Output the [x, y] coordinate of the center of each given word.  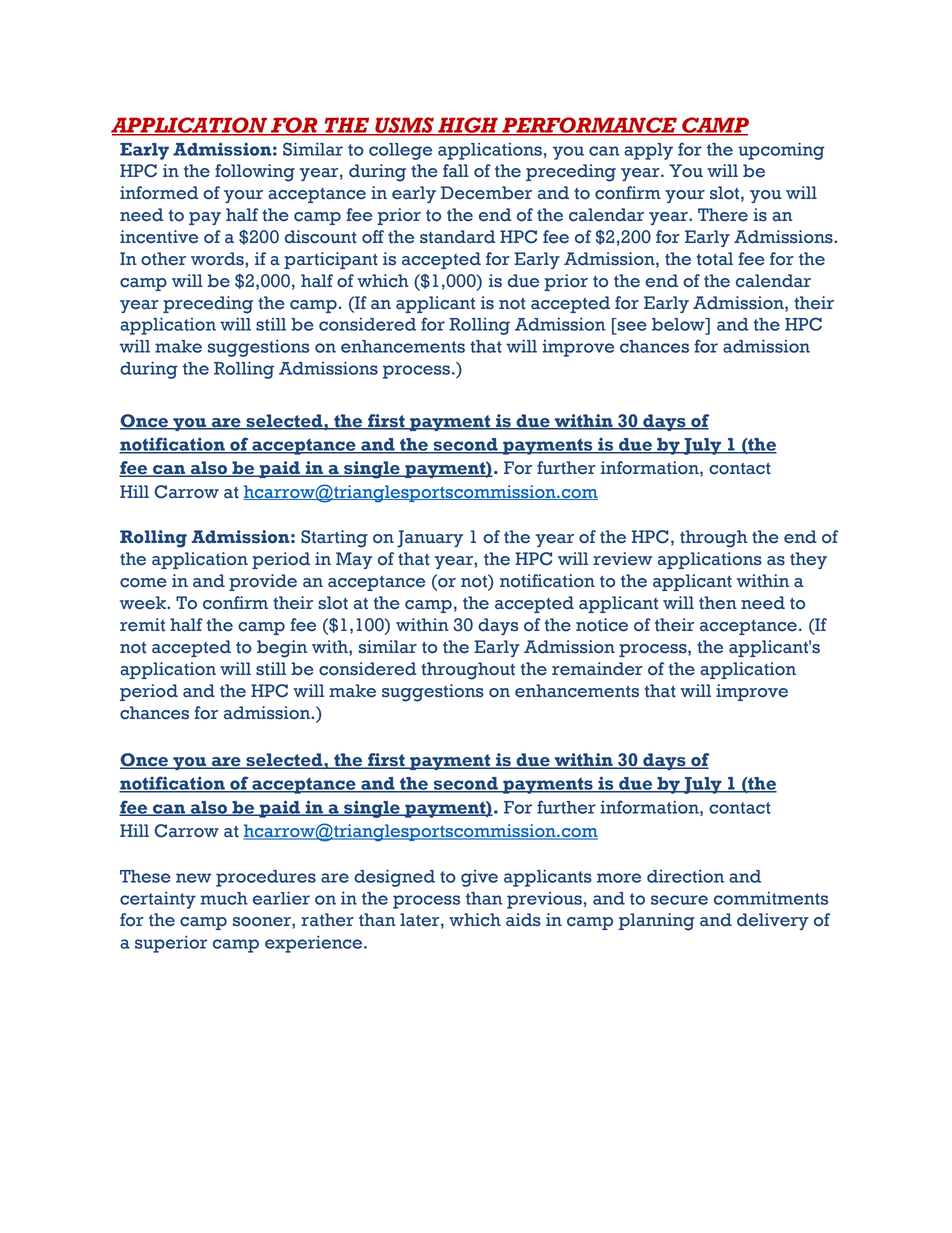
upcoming [781, 151]
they [808, 560]
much [224, 898]
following [255, 173]
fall [456, 171]
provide [263, 582]
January [430, 539]
